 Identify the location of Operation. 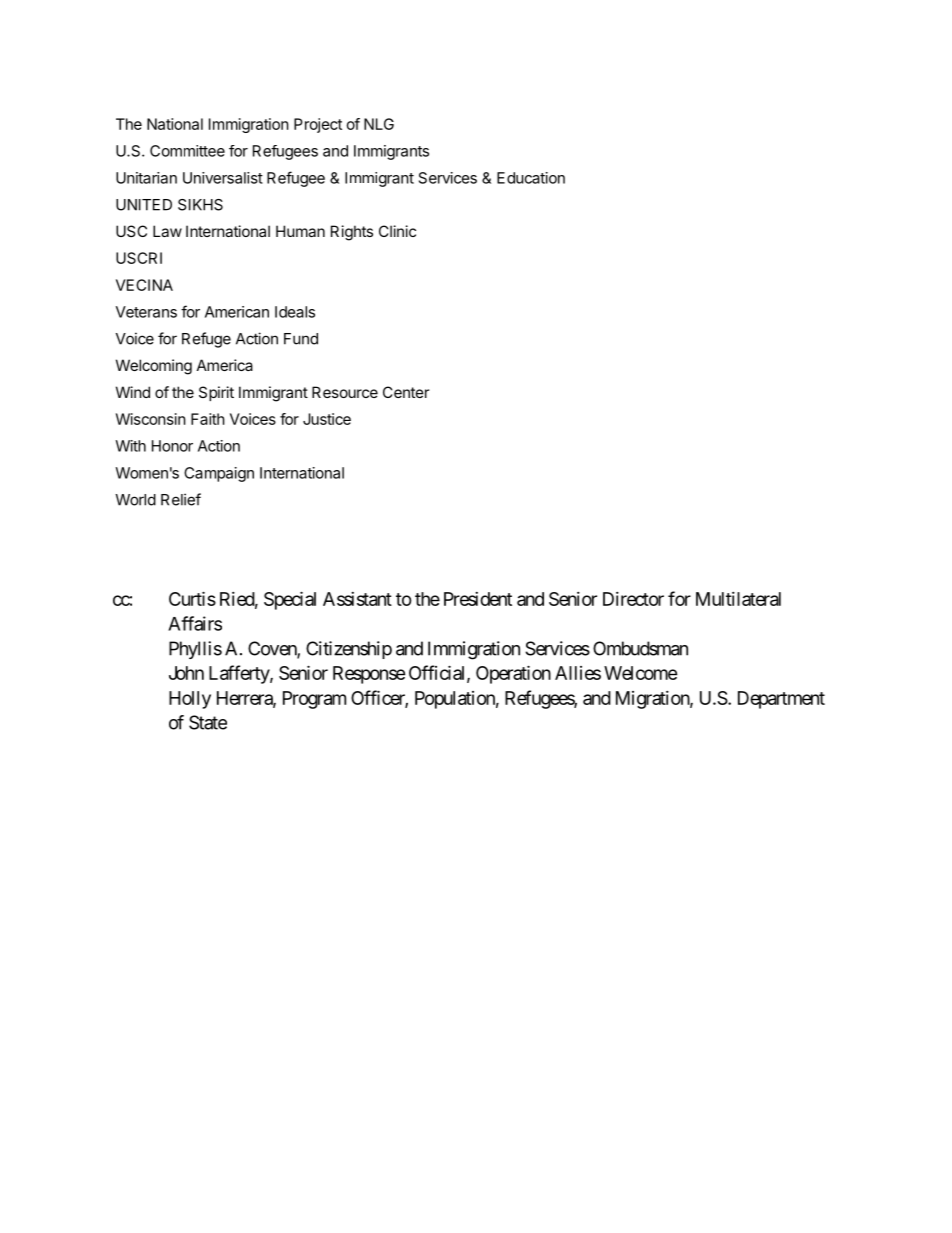
(513, 674).
